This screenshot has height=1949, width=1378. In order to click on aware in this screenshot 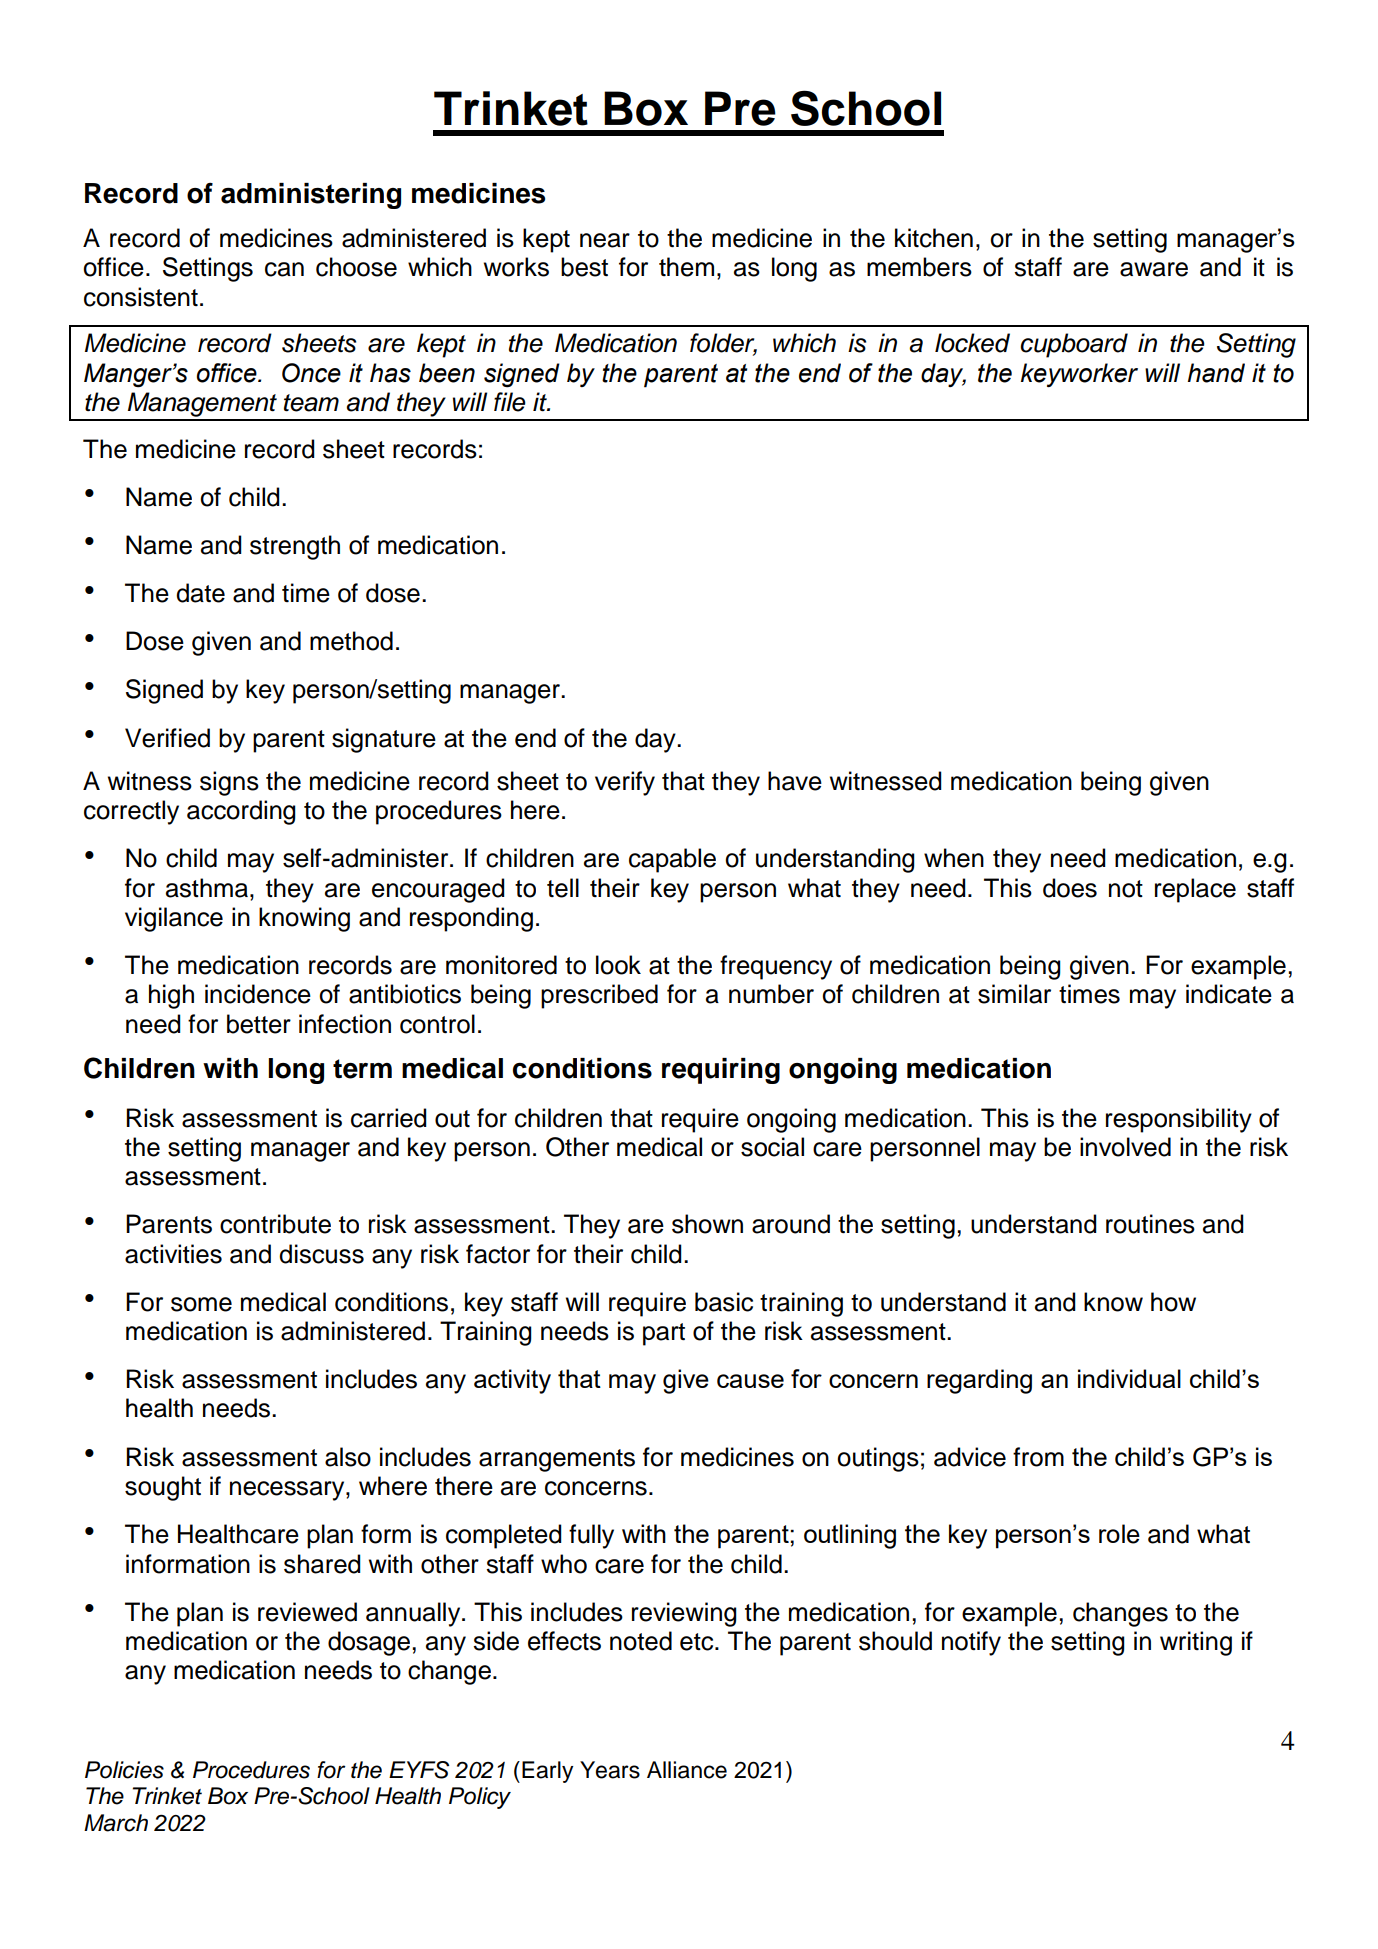, I will do `click(1154, 269)`.
